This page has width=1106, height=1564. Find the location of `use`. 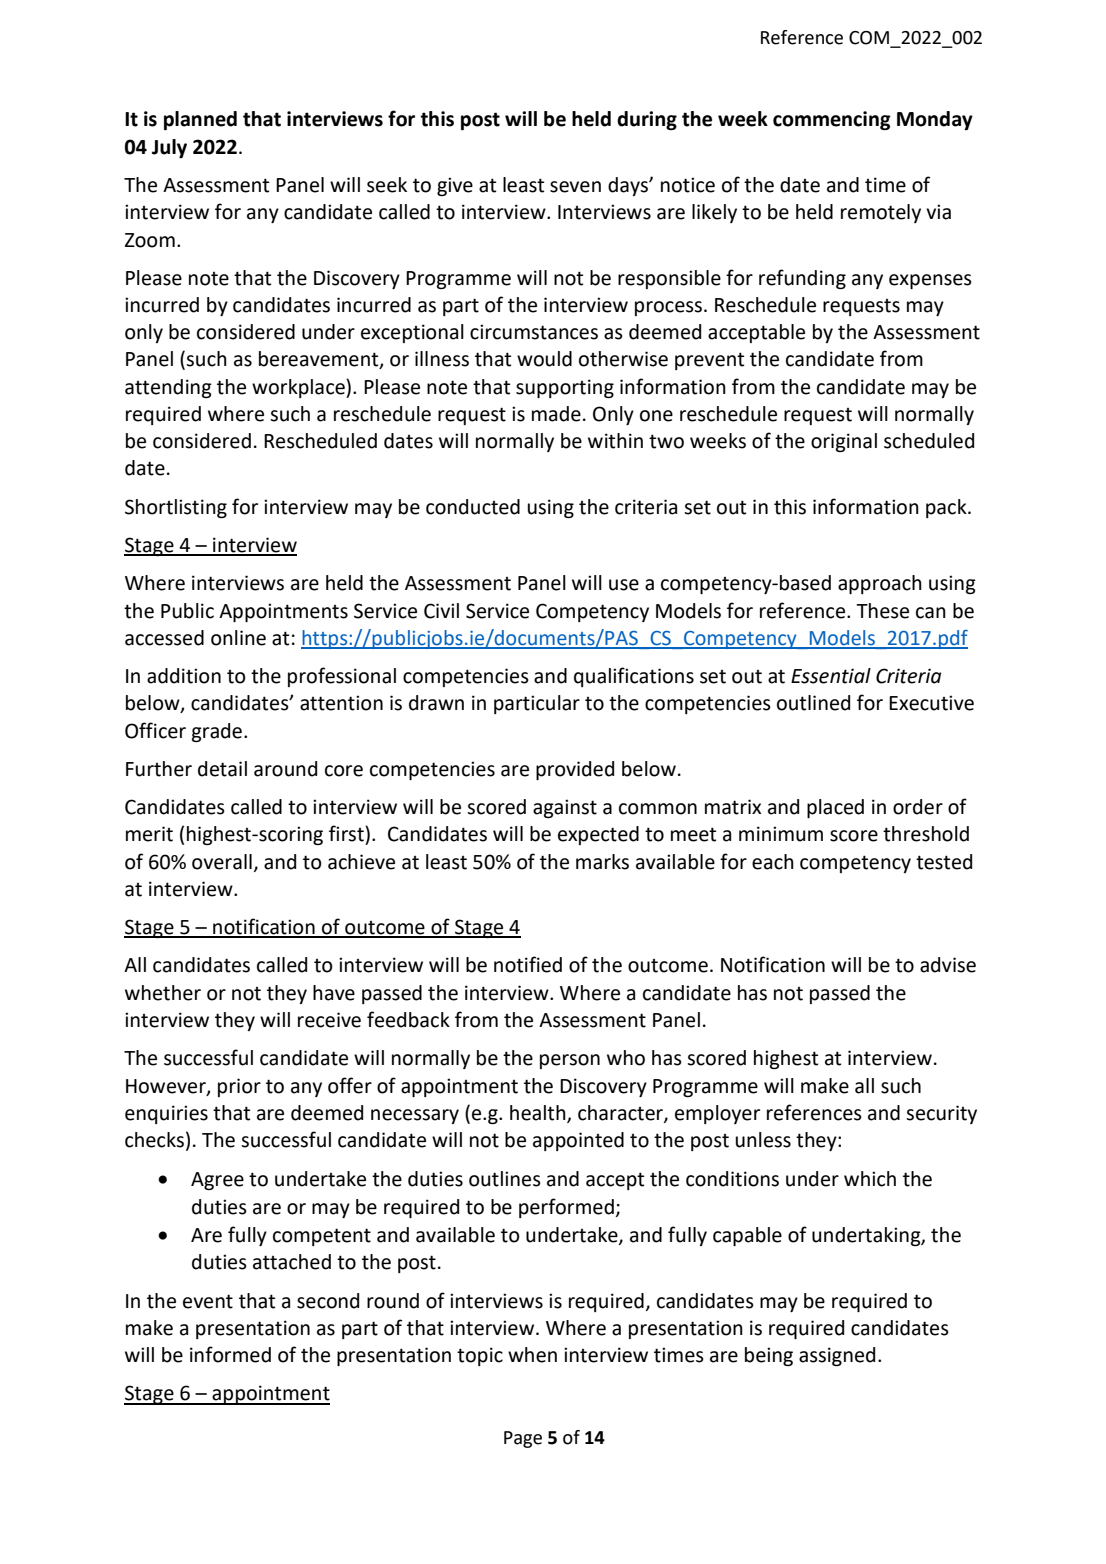

use is located at coordinates (624, 585).
